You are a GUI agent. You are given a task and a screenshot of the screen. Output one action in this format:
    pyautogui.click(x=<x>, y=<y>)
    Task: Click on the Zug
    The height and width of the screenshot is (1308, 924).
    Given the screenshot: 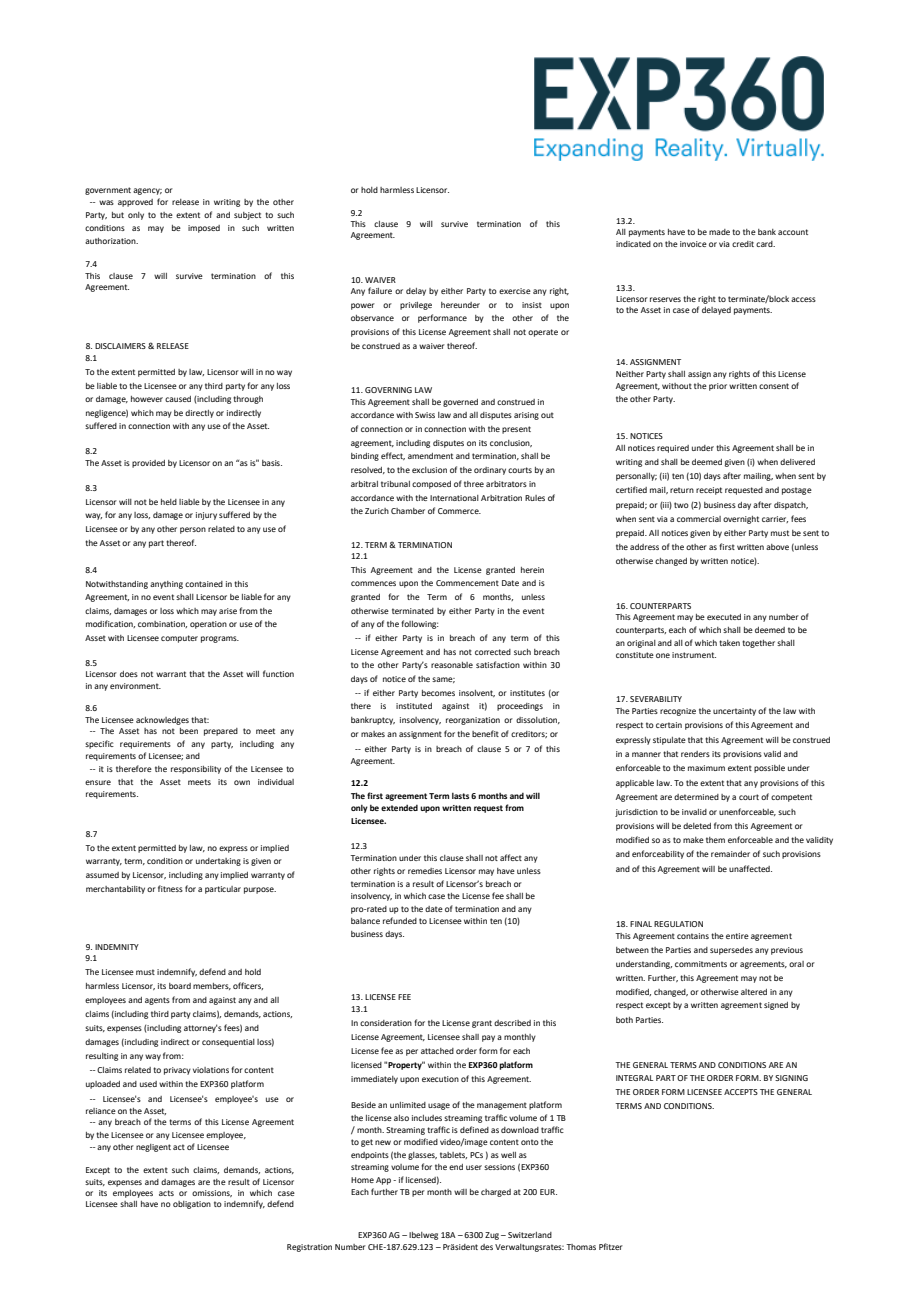 What is the action you would take?
    pyautogui.click(x=493, y=1236)
